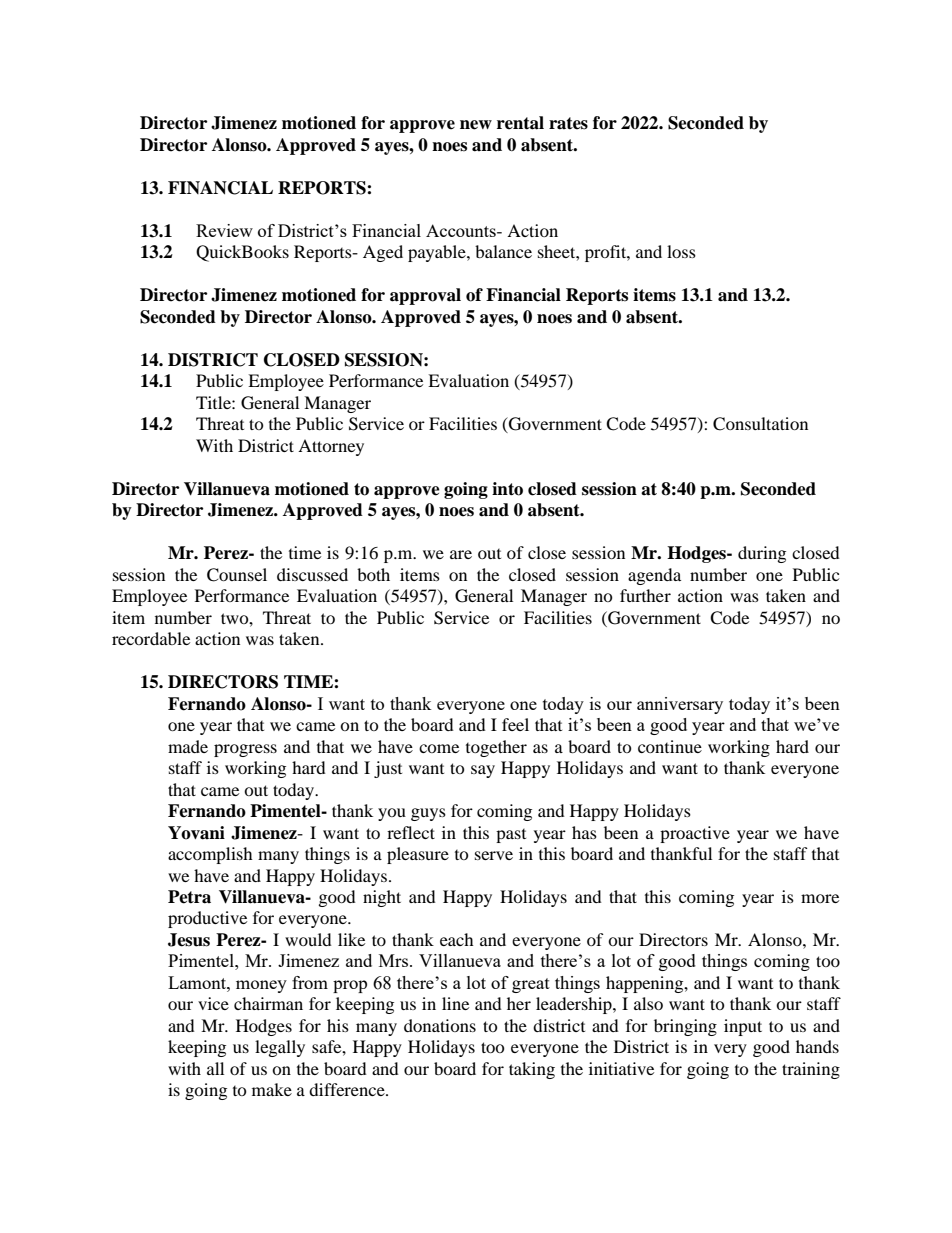 Image resolution: width=952 pixels, height=1233 pixels. Describe the element at coordinates (670, 746) in the page. I see `continue` at that location.
